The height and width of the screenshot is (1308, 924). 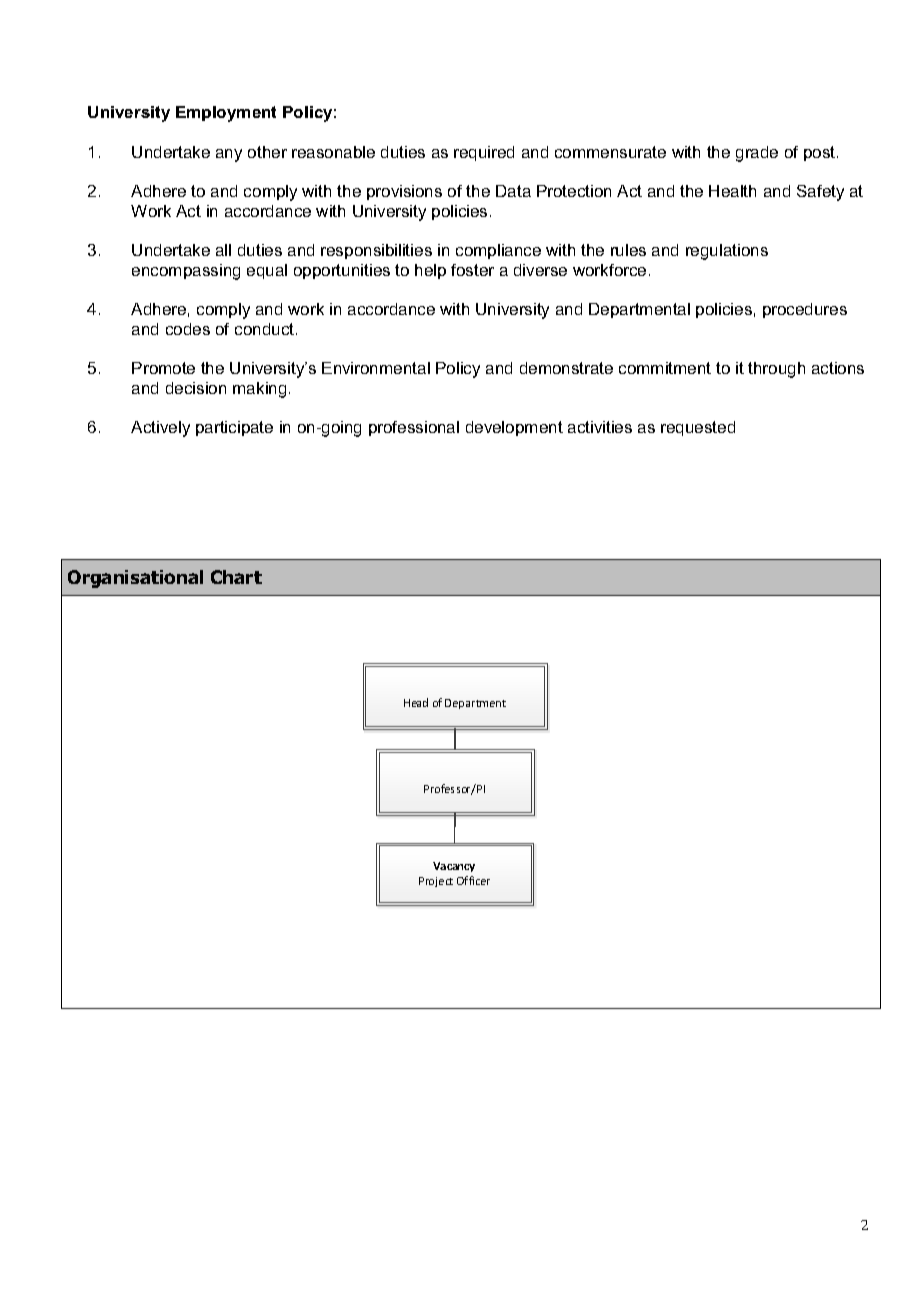 What do you see at coordinates (188, 329) in the screenshot?
I see `codes` at bounding box center [188, 329].
